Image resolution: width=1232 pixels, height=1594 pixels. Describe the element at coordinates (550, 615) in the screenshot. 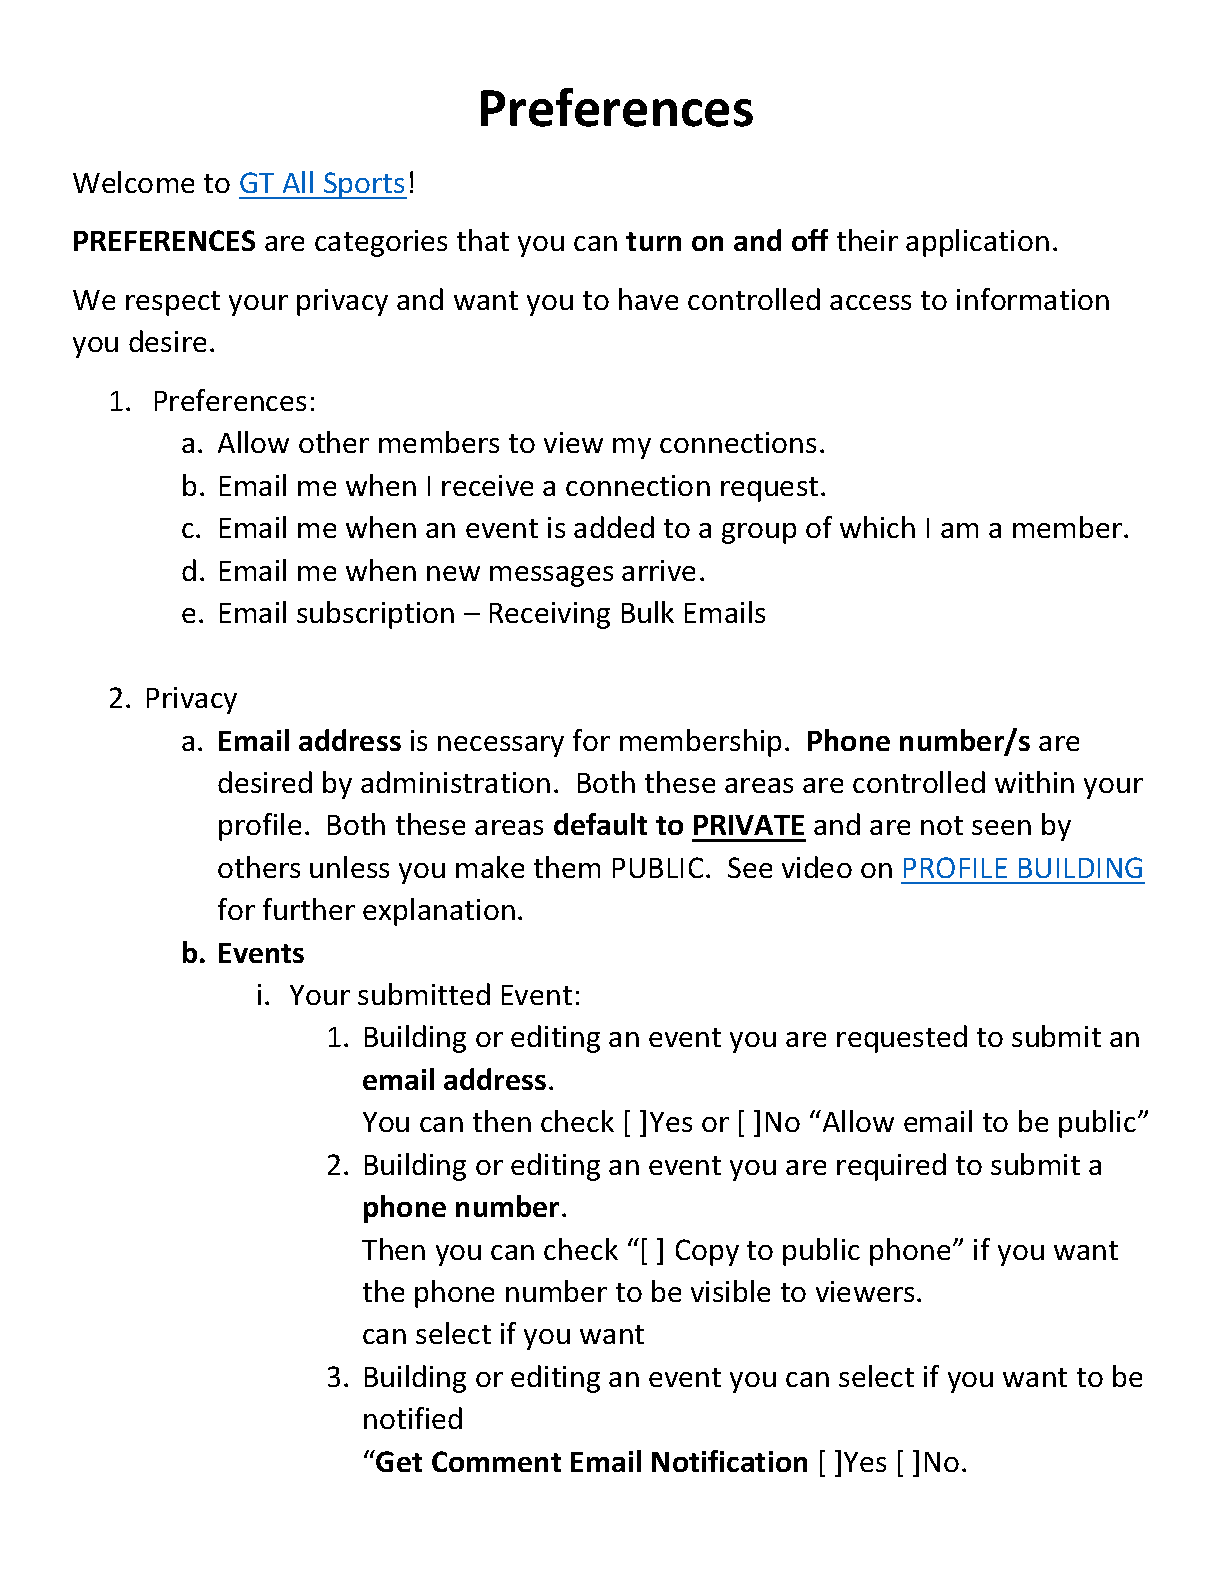

I see `Receiving` at that location.
